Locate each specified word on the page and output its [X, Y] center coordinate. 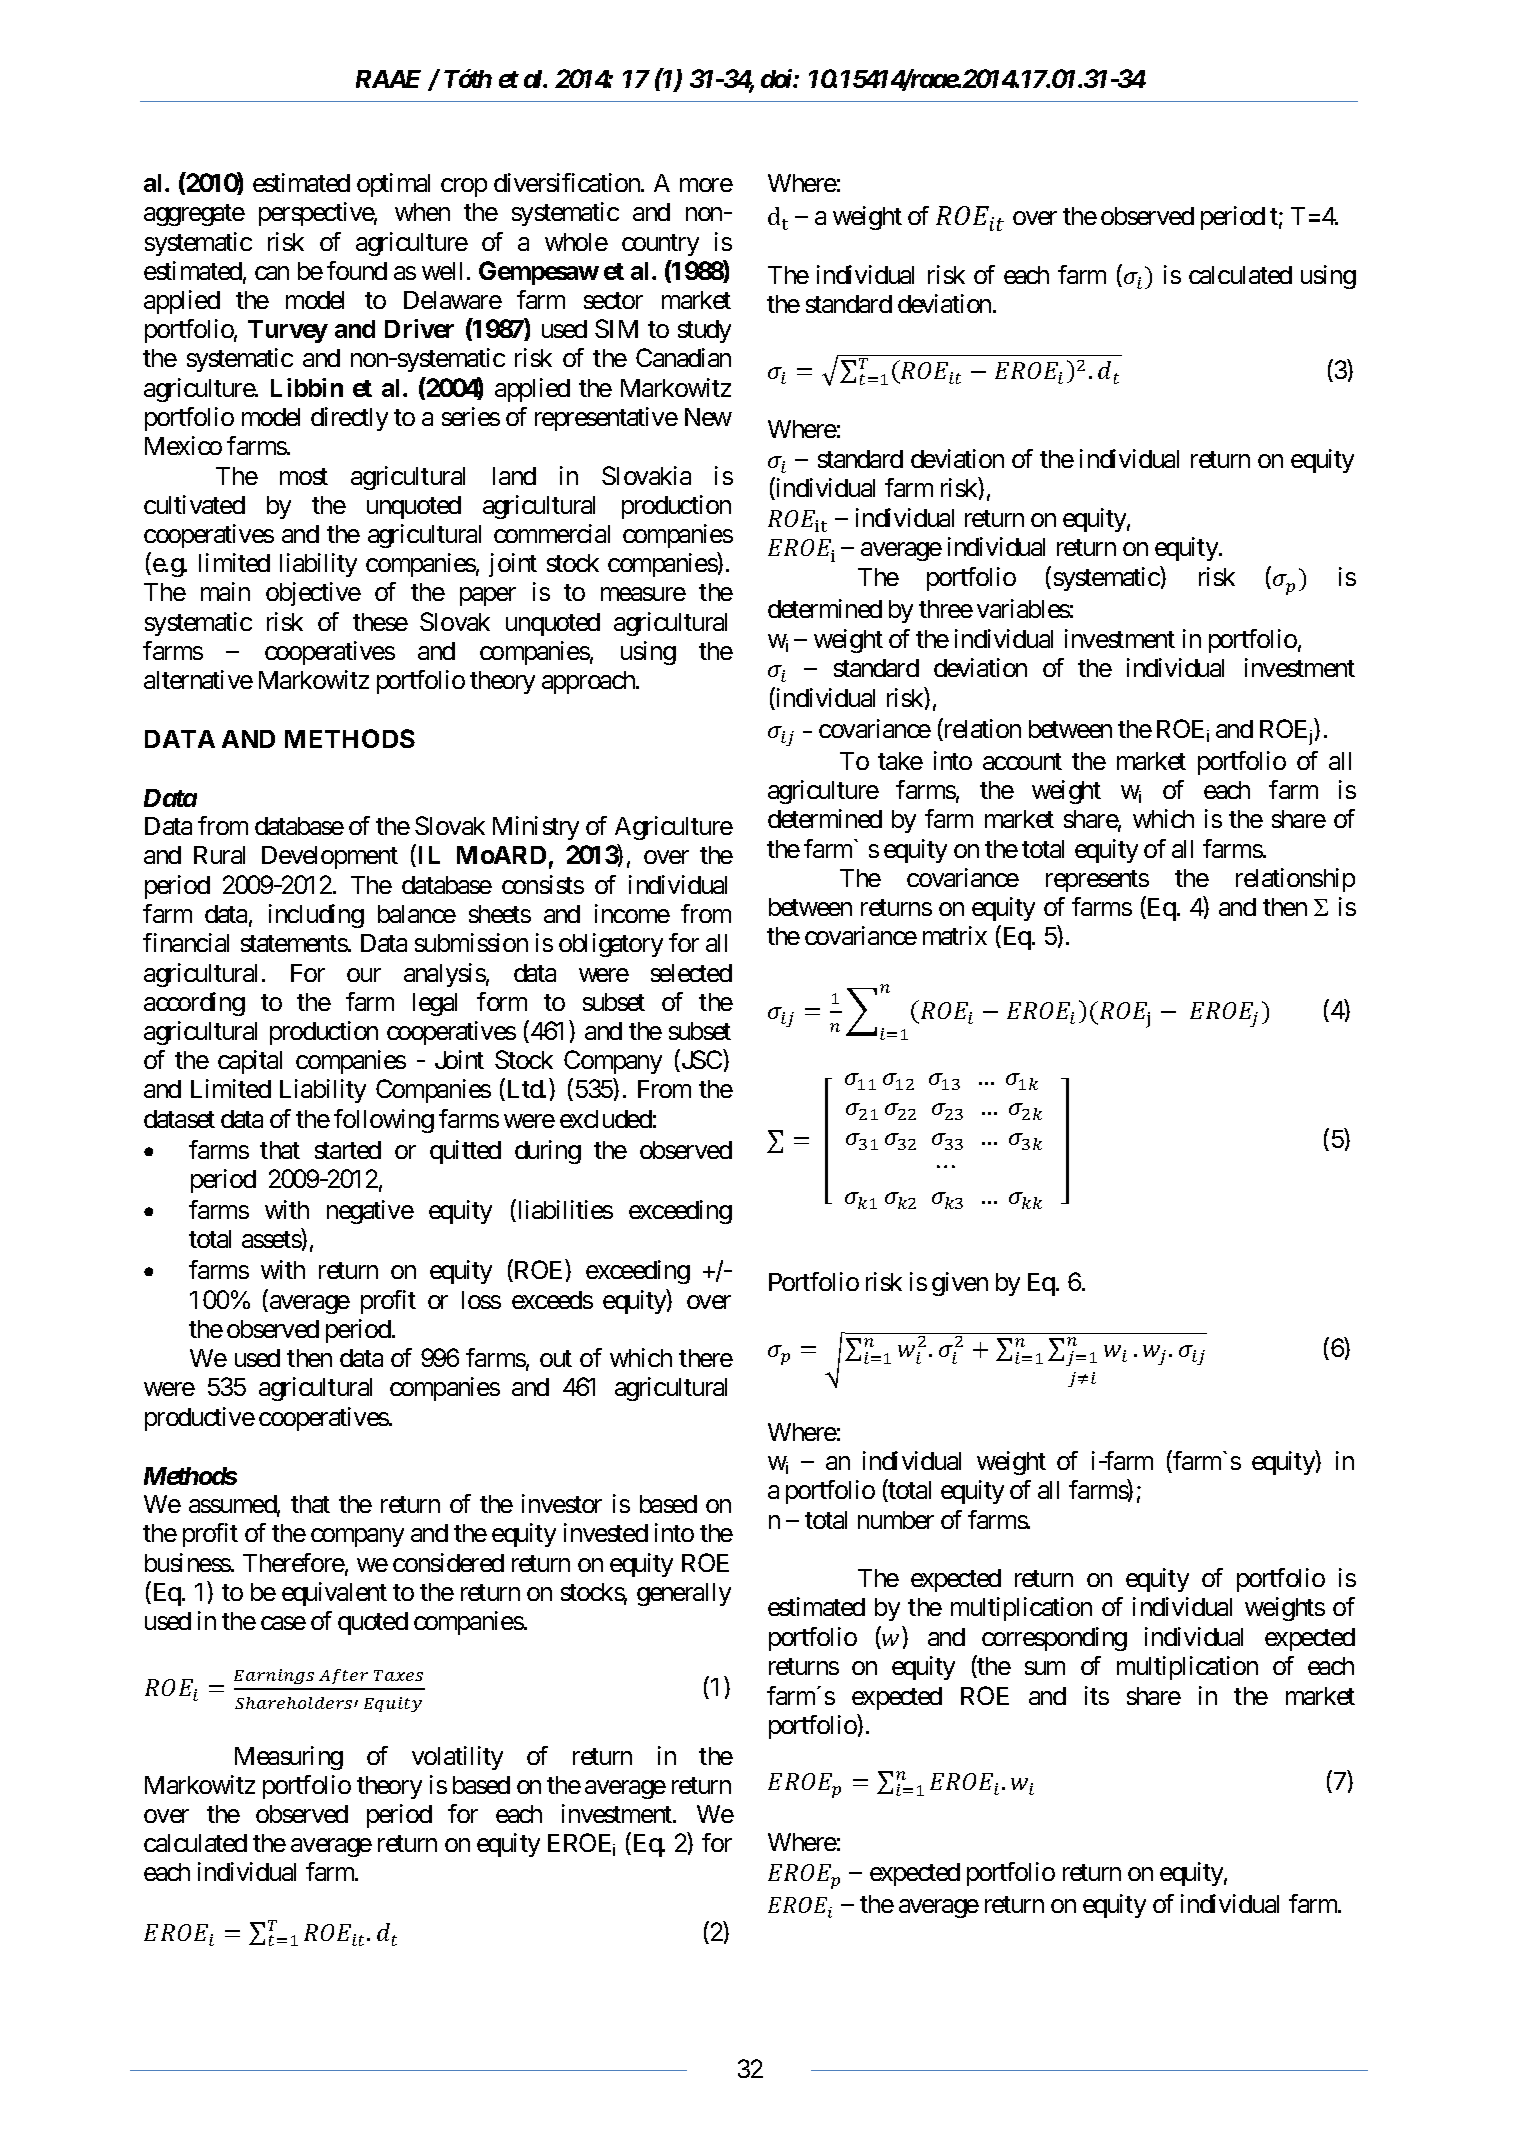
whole [576, 242]
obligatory [611, 945]
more [706, 185]
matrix [955, 935]
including [316, 916]
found [357, 270]
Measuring [289, 1758]
